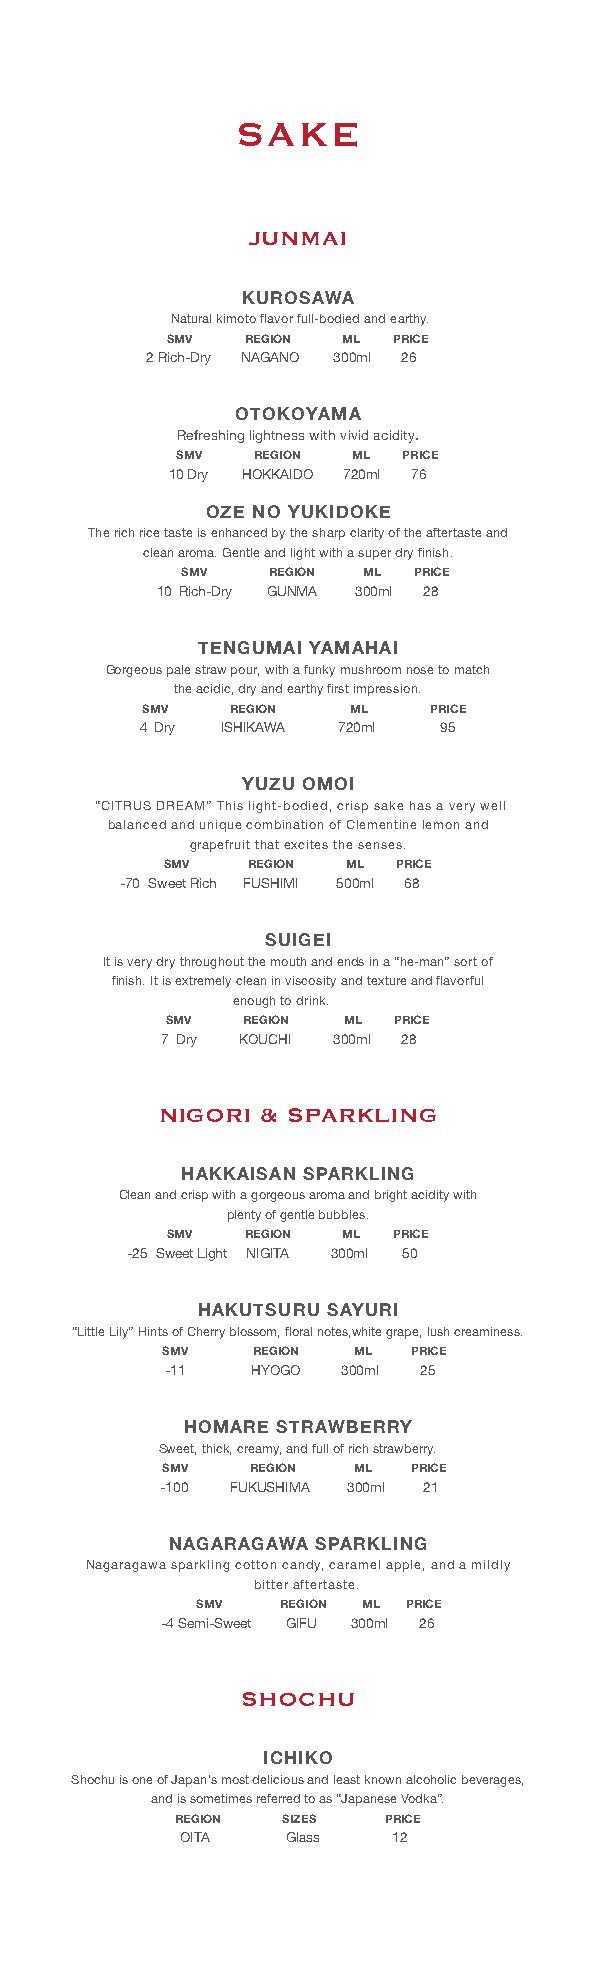 The height and width of the document is (1963, 596). What do you see at coordinates (431, 1779) in the document?
I see `alcoholic` at bounding box center [431, 1779].
